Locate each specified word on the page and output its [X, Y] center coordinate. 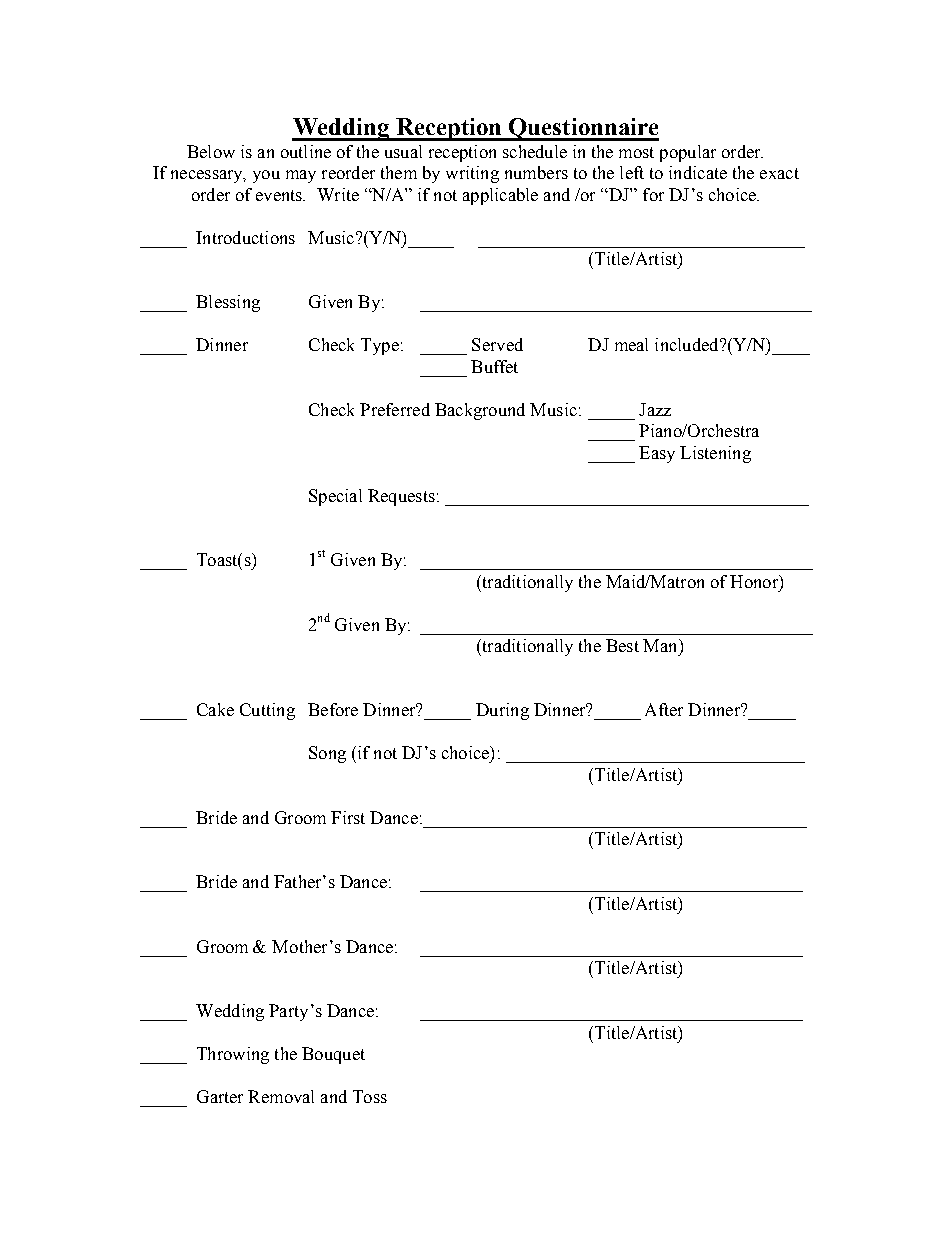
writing [472, 174]
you [266, 176]
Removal [281, 1096]
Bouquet [333, 1055]
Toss [370, 1096]
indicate [698, 172]
